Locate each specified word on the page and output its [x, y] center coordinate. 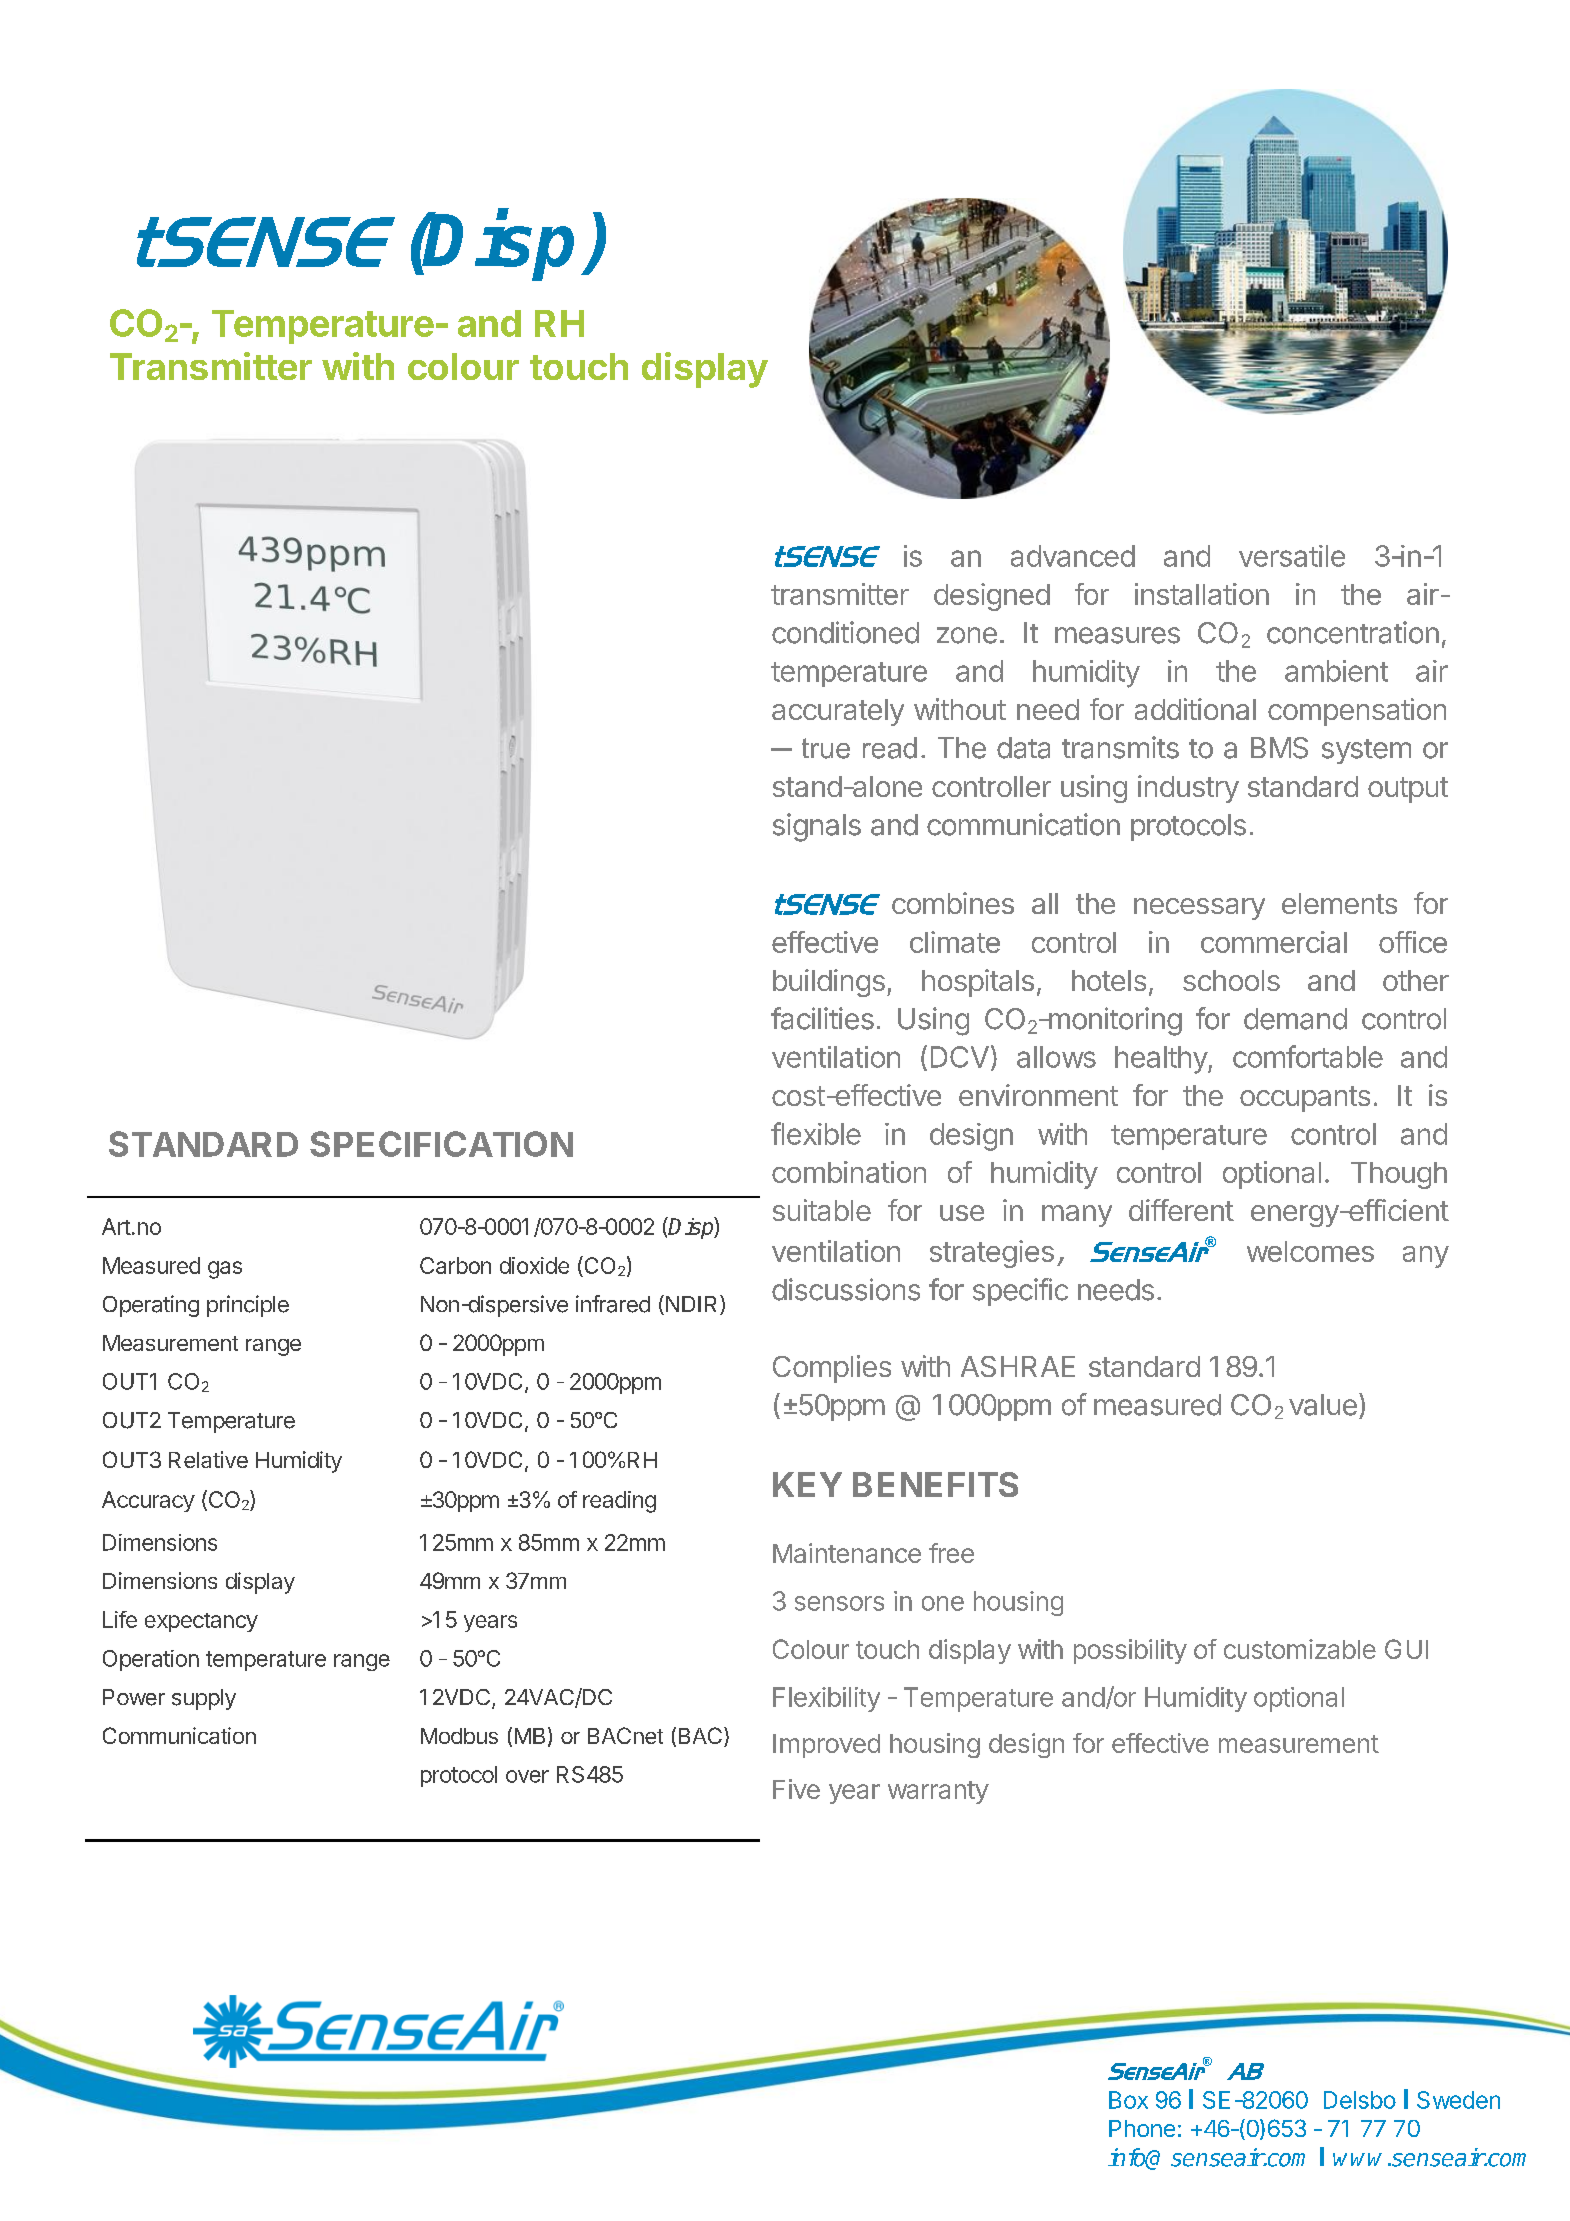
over [527, 1776]
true [826, 748]
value [1323, 1405]
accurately [838, 712]
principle [248, 1306]
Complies [832, 1369]
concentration [1353, 632]
